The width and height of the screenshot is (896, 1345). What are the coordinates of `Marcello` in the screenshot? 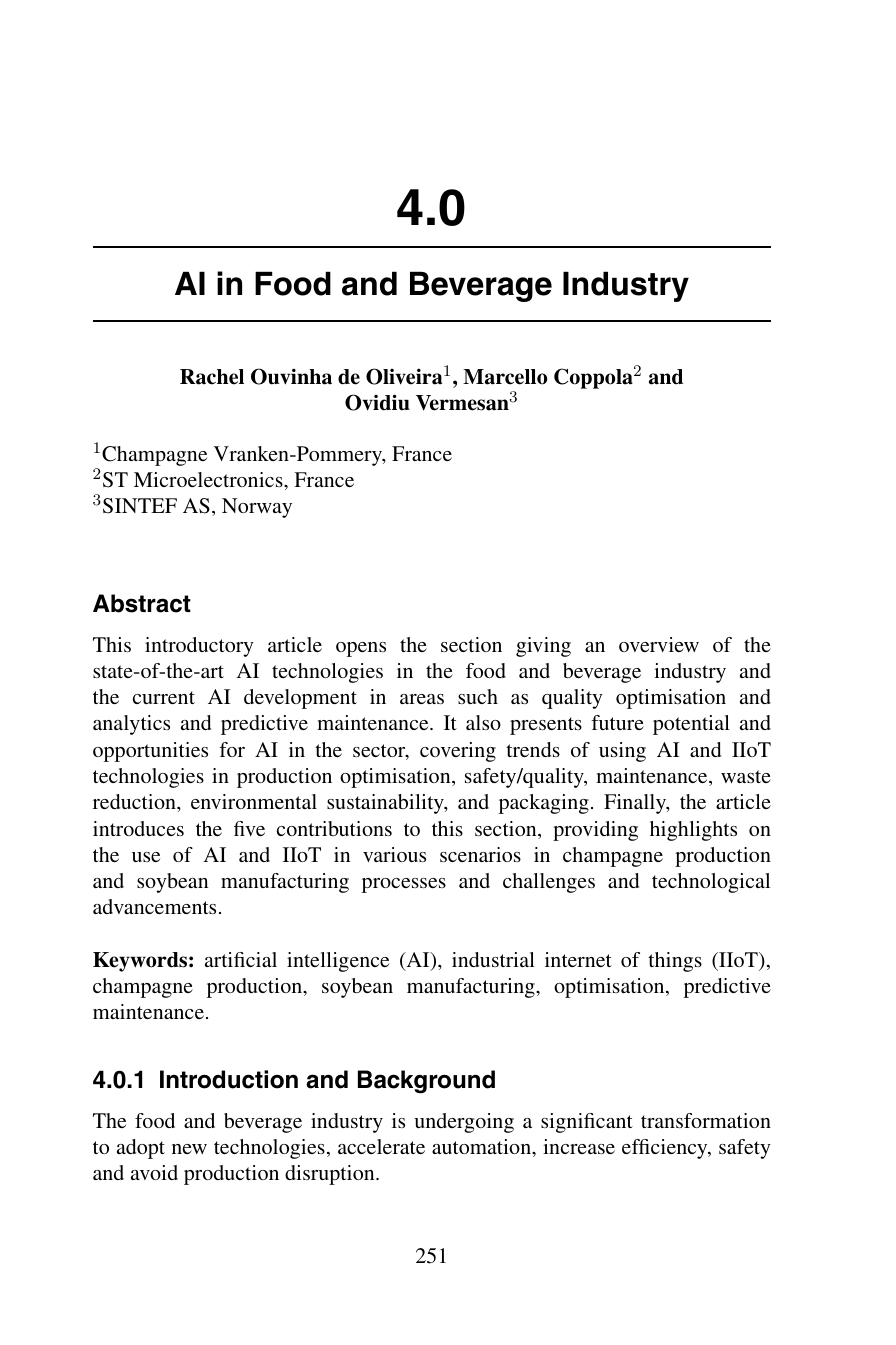 It's located at (505, 377).
